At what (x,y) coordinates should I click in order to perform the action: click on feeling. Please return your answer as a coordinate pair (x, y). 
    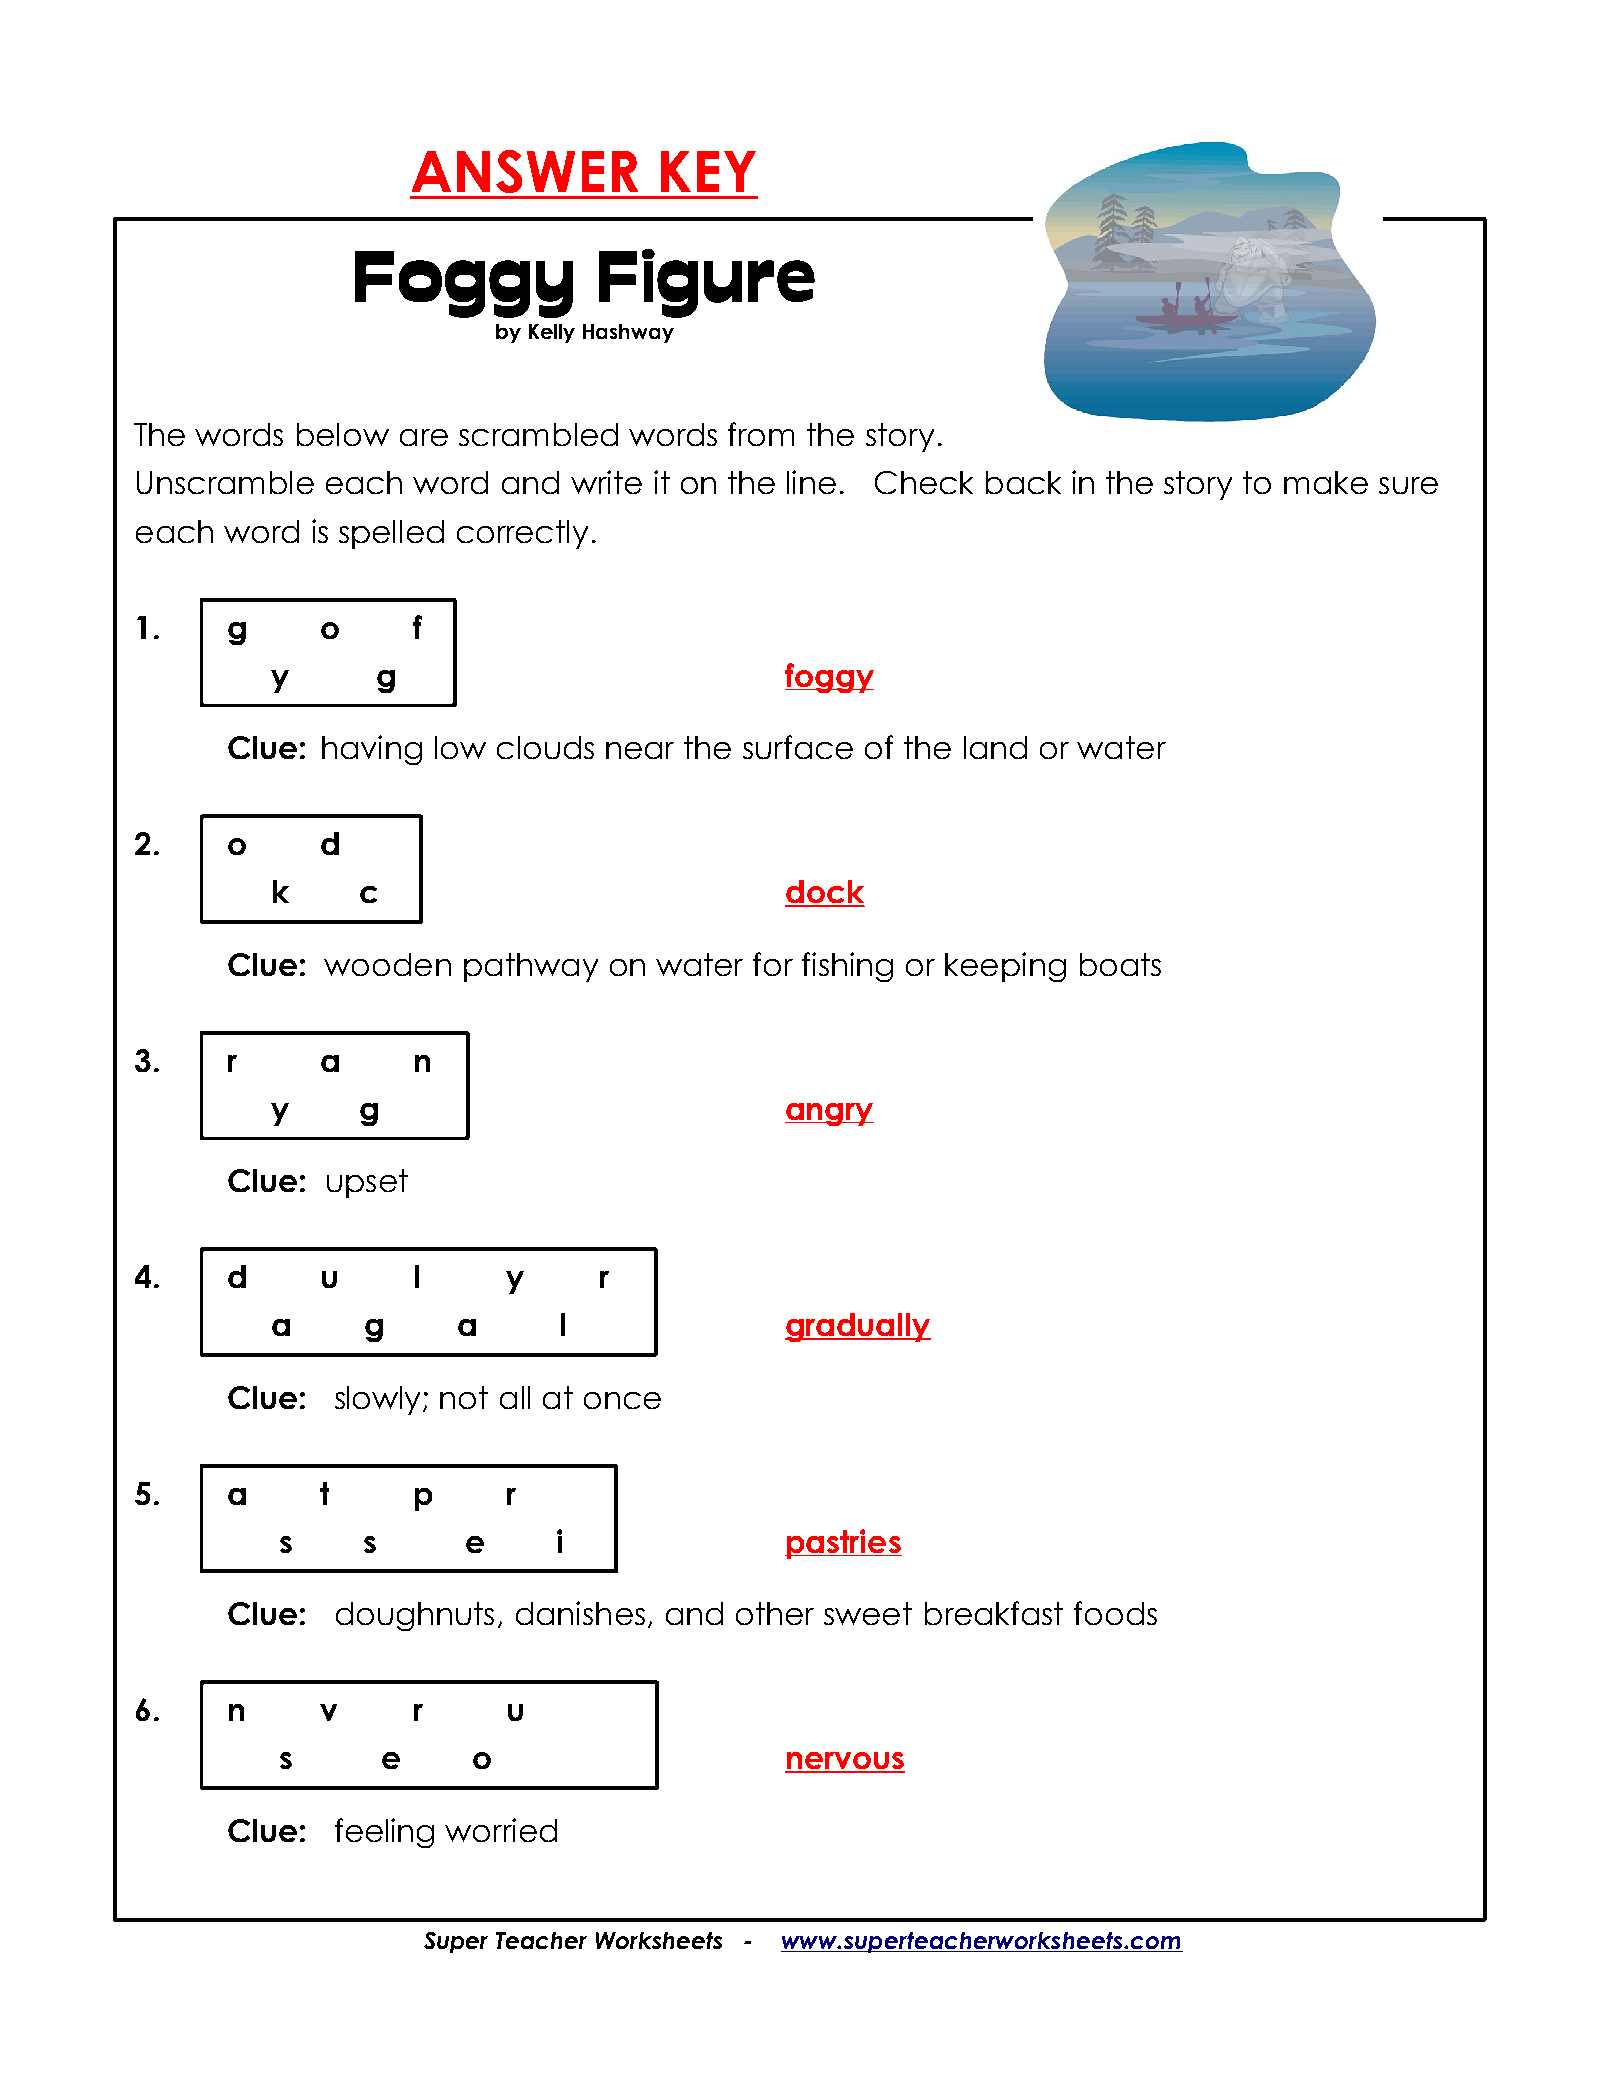
    Looking at the image, I should click on (384, 1833).
